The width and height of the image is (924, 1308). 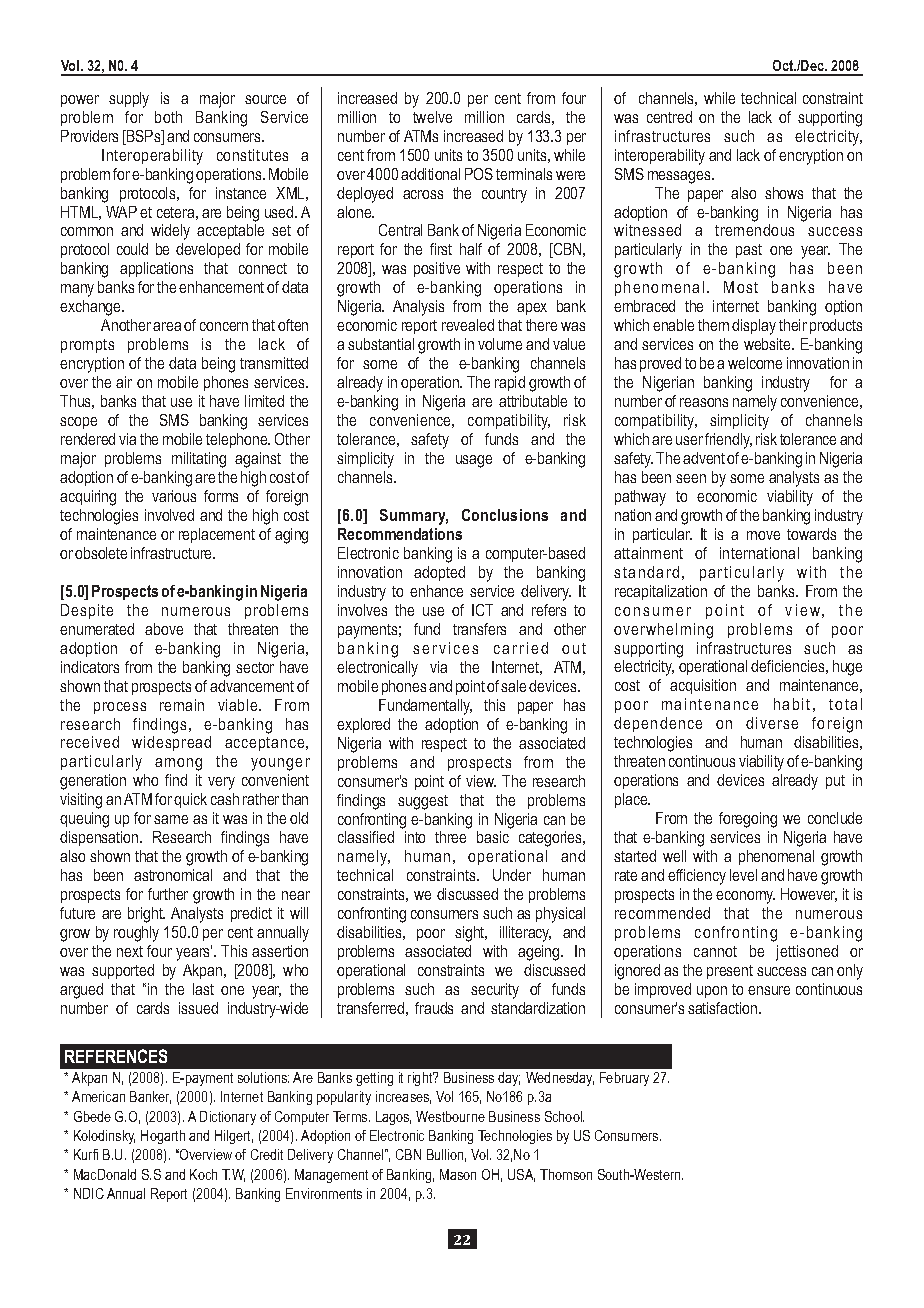 What do you see at coordinates (432, 117) in the image?
I see `twelve` at bounding box center [432, 117].
